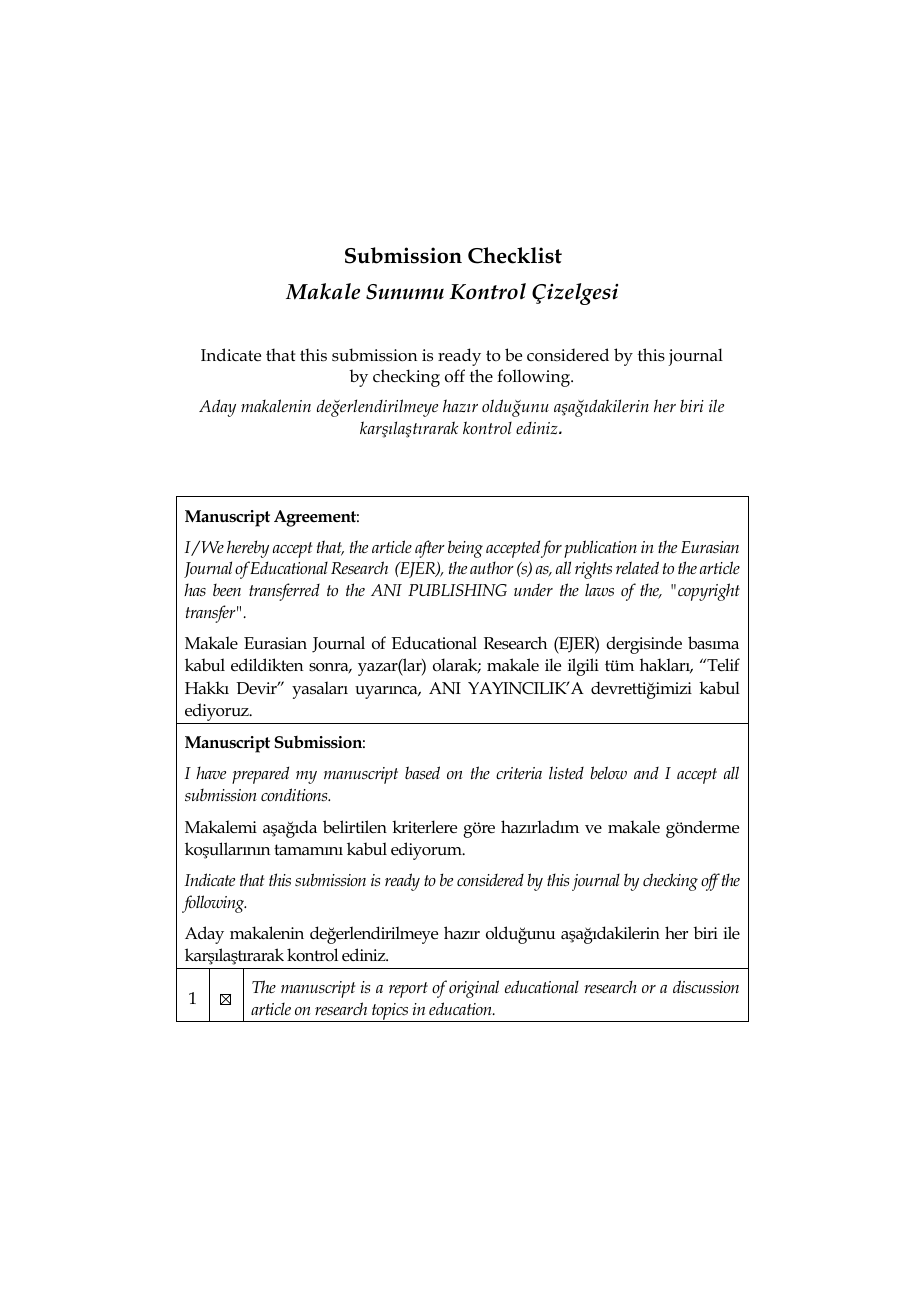 The image size is (924, 1308). Describe the element at coordinates (390, 1012) in the image. I see `topics` at that location.
